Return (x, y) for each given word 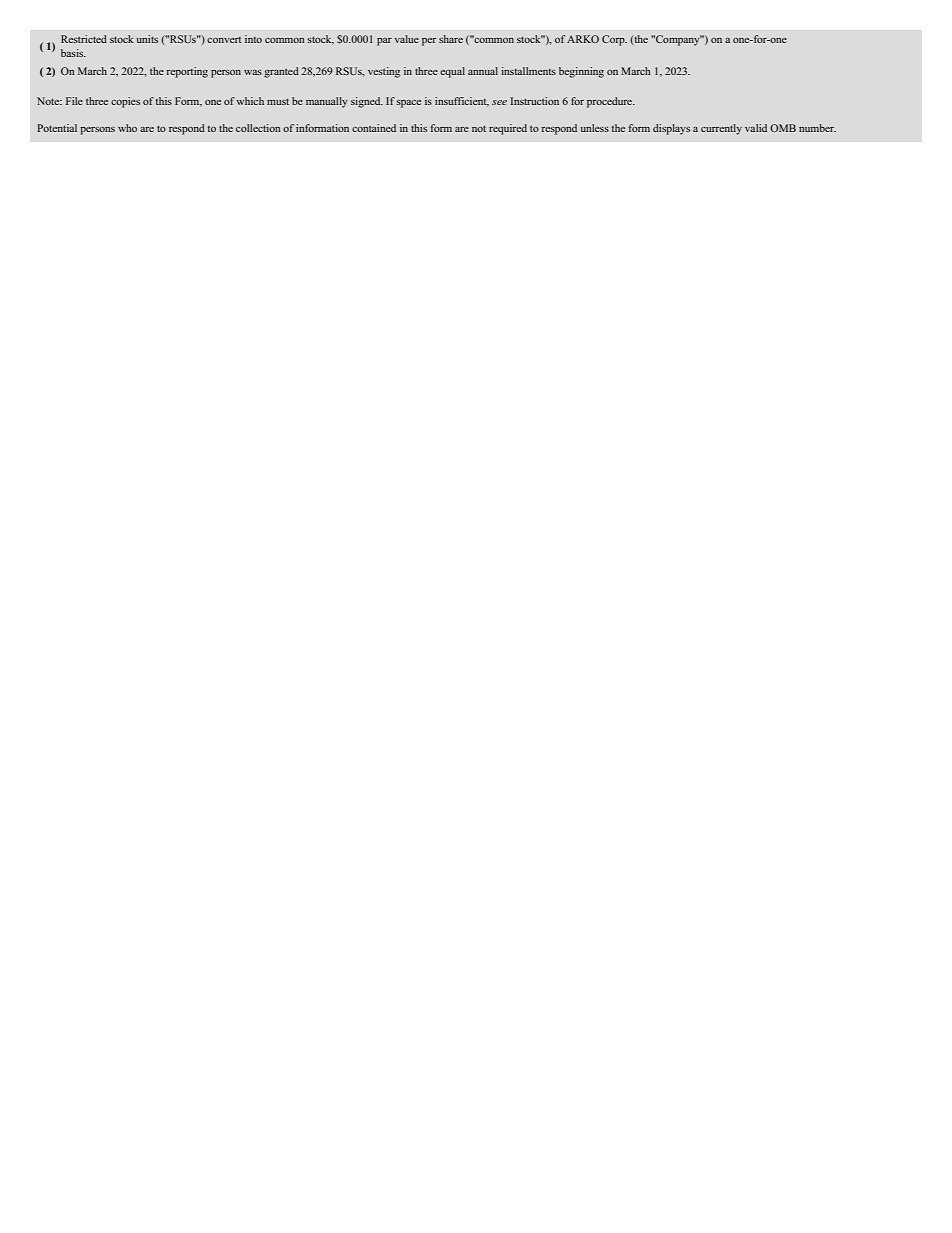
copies (125, 102)
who (127, 128)
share (451, 39)
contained (374, 128)
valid (756, 128)
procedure (610, 102)
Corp (614, 40)
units (147, 39)
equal (452, 72)
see (499, 102)
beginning (581, 72)
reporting (187, 72)
